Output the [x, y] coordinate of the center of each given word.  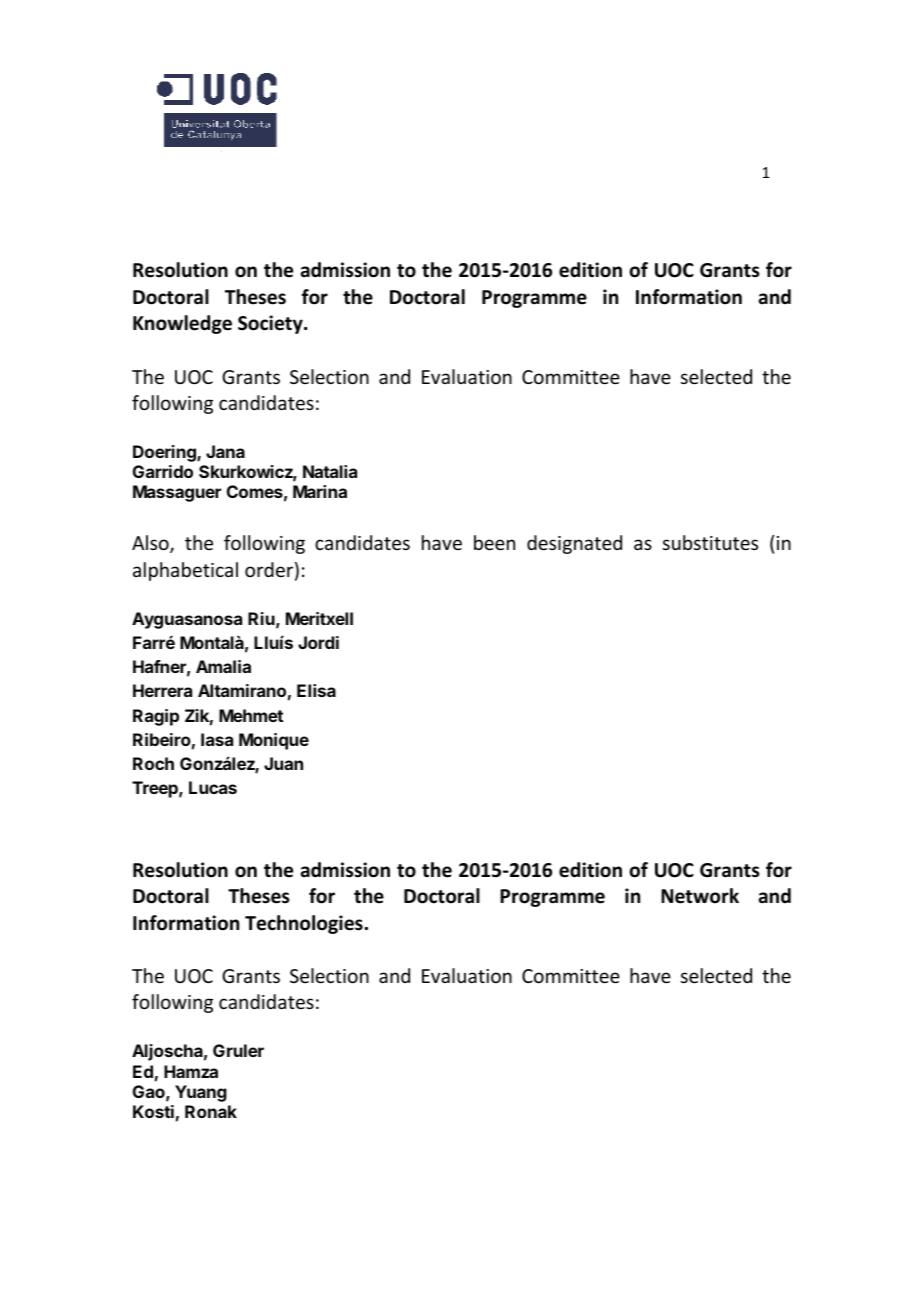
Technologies [304, 924]
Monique [274, 741]
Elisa [316, 690]
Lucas [213, 787]
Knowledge [182, 324]
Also [151, 544]
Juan [283, 763]
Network [700, 896]
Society [271, 324]
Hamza [191, 1071]
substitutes [710, 542]
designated [574, 544]
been [494, 542]
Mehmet [251, 715]
